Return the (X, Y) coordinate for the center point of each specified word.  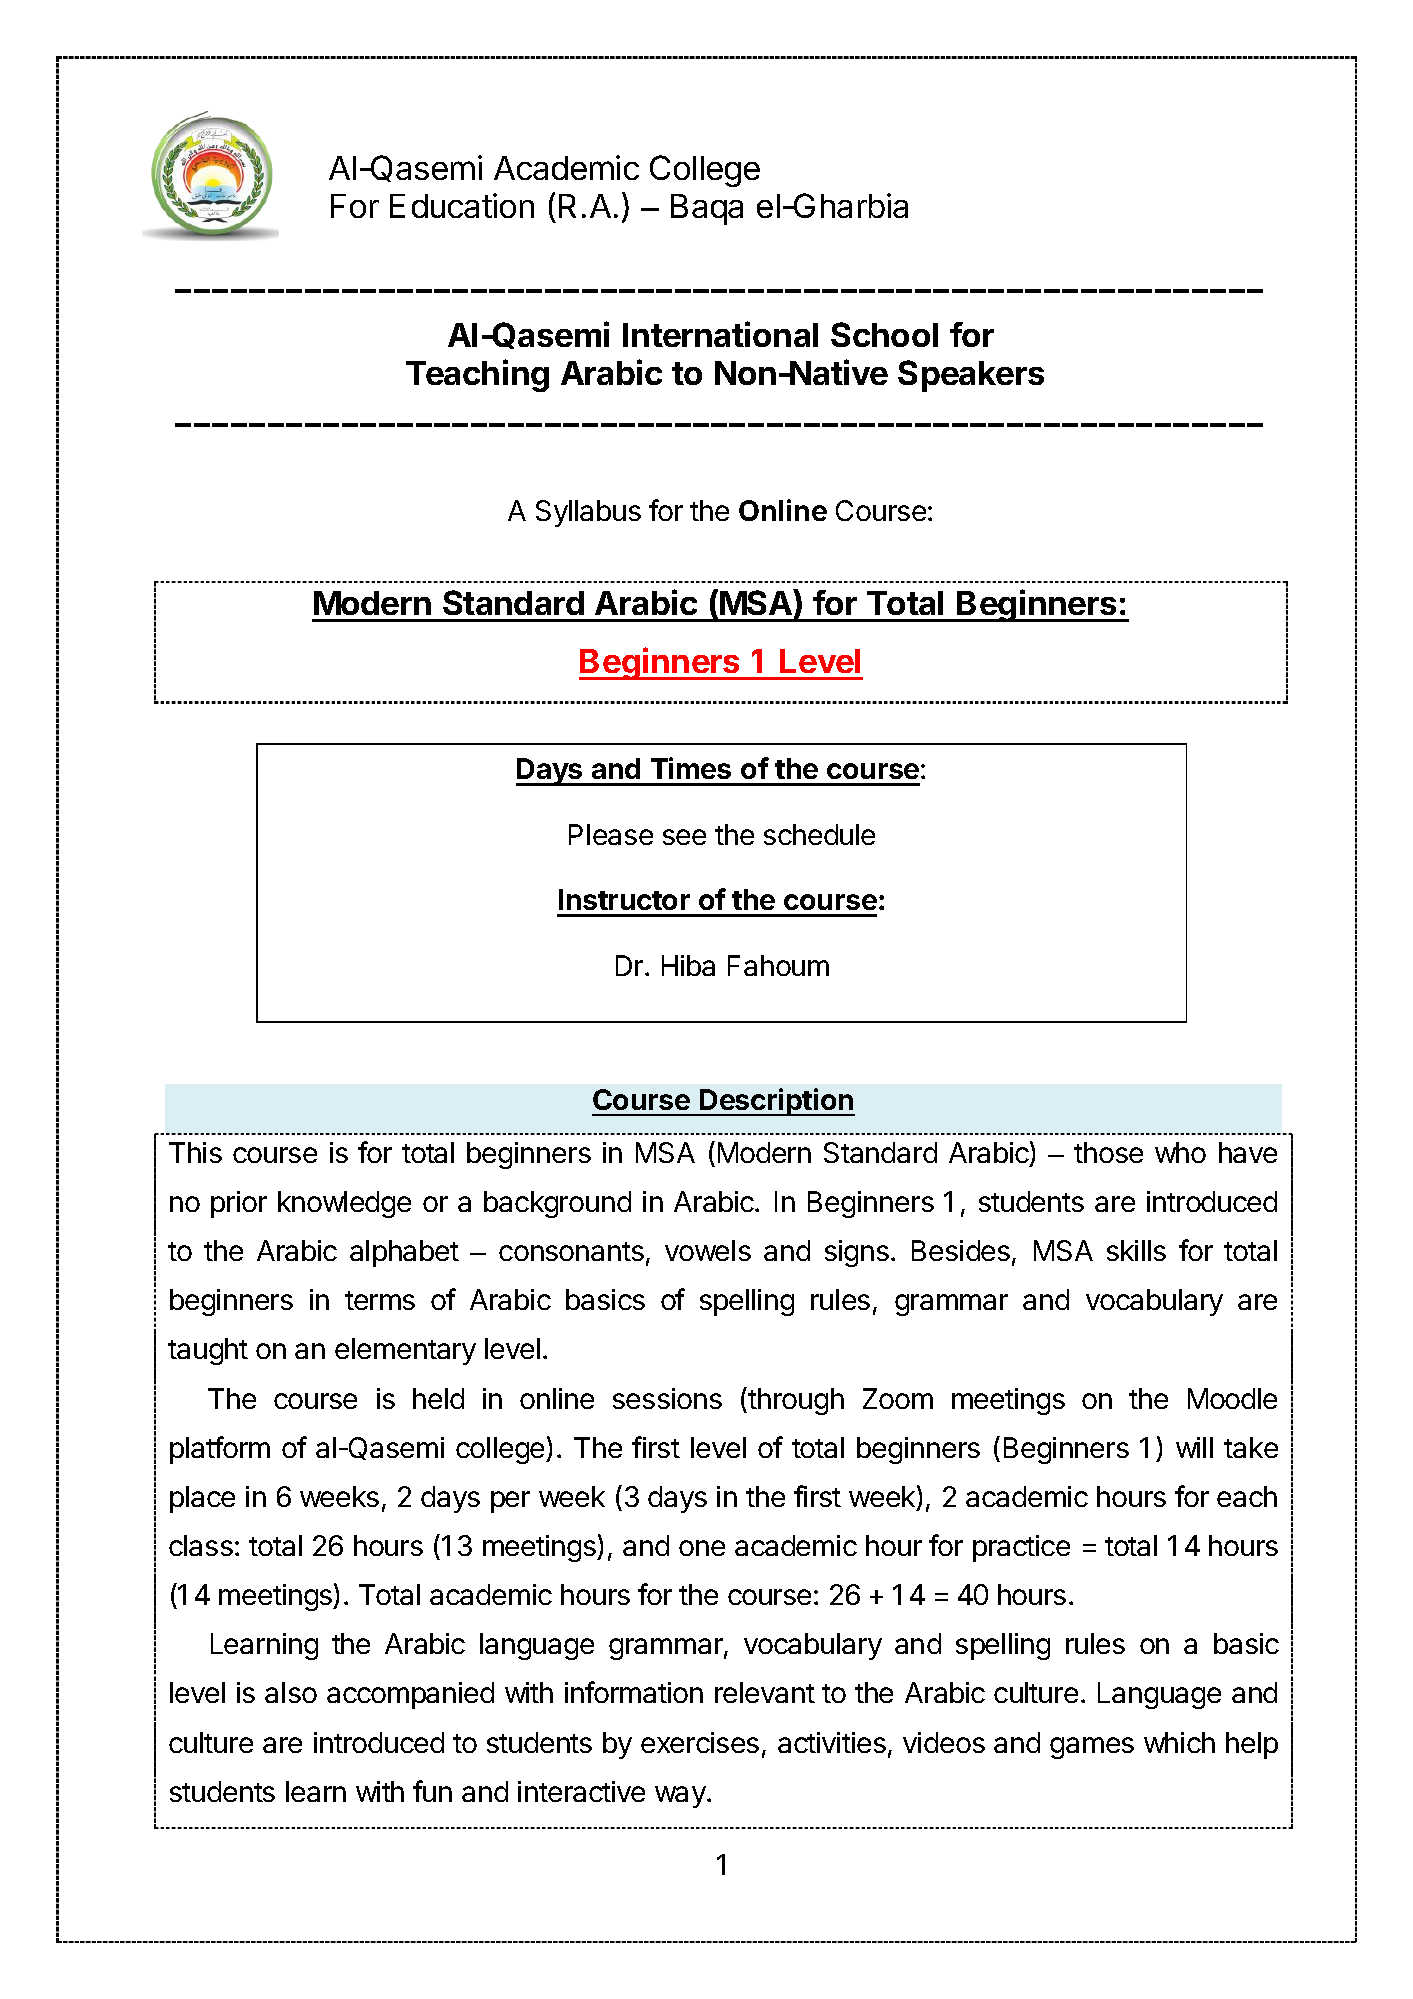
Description (776, 1102)
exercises (700, 1742)
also (291, 1692)
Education (462, 205)
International (720, 334)
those (1108, 1152)
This (195, 1152)
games (1092, 1748)
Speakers (971, 376)
